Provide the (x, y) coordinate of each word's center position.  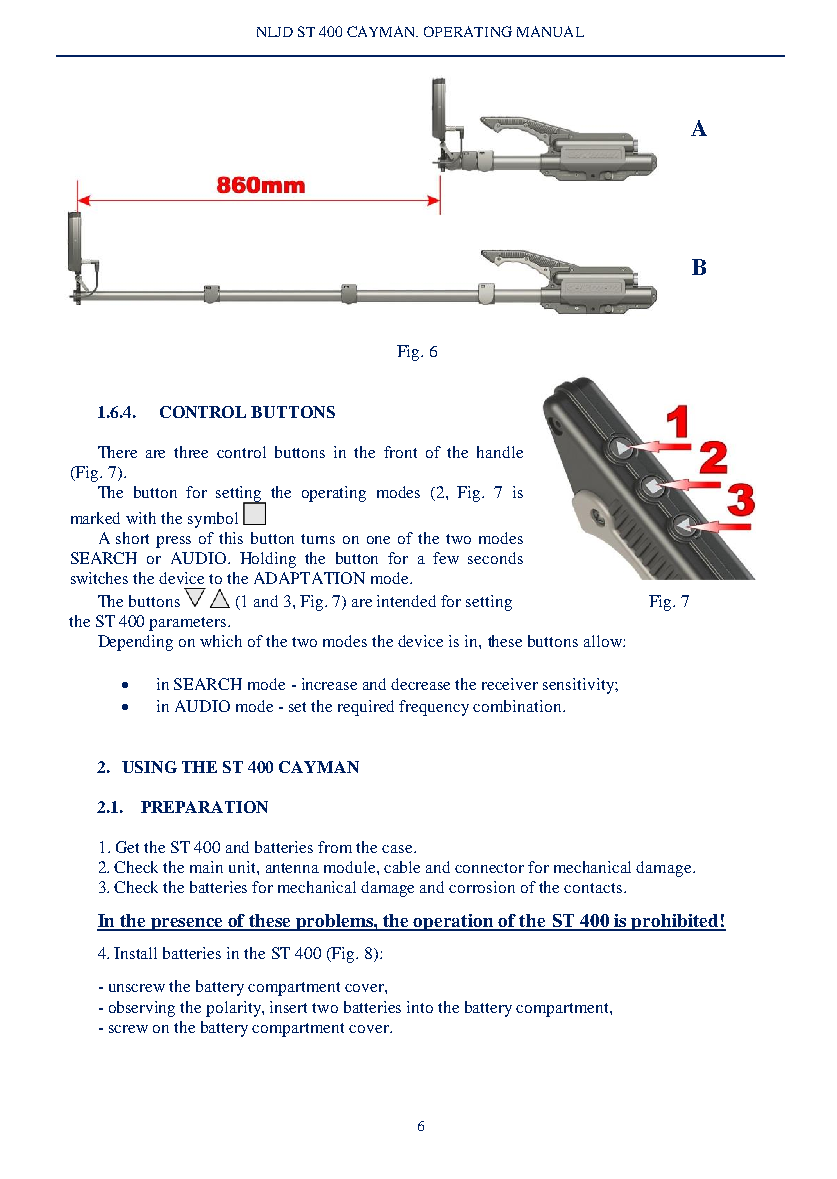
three (191, 452)
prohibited (675, 922)
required (366, 708)
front (400, 452)
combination (518, 706)
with (141, 518)
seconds (495, 558)
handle (500, 452)
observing (142, 1009)
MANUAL (550, 31)
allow (604, 641)
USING (149, 767)
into (420, 1007)
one (378, 540)
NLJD (275, 32)
